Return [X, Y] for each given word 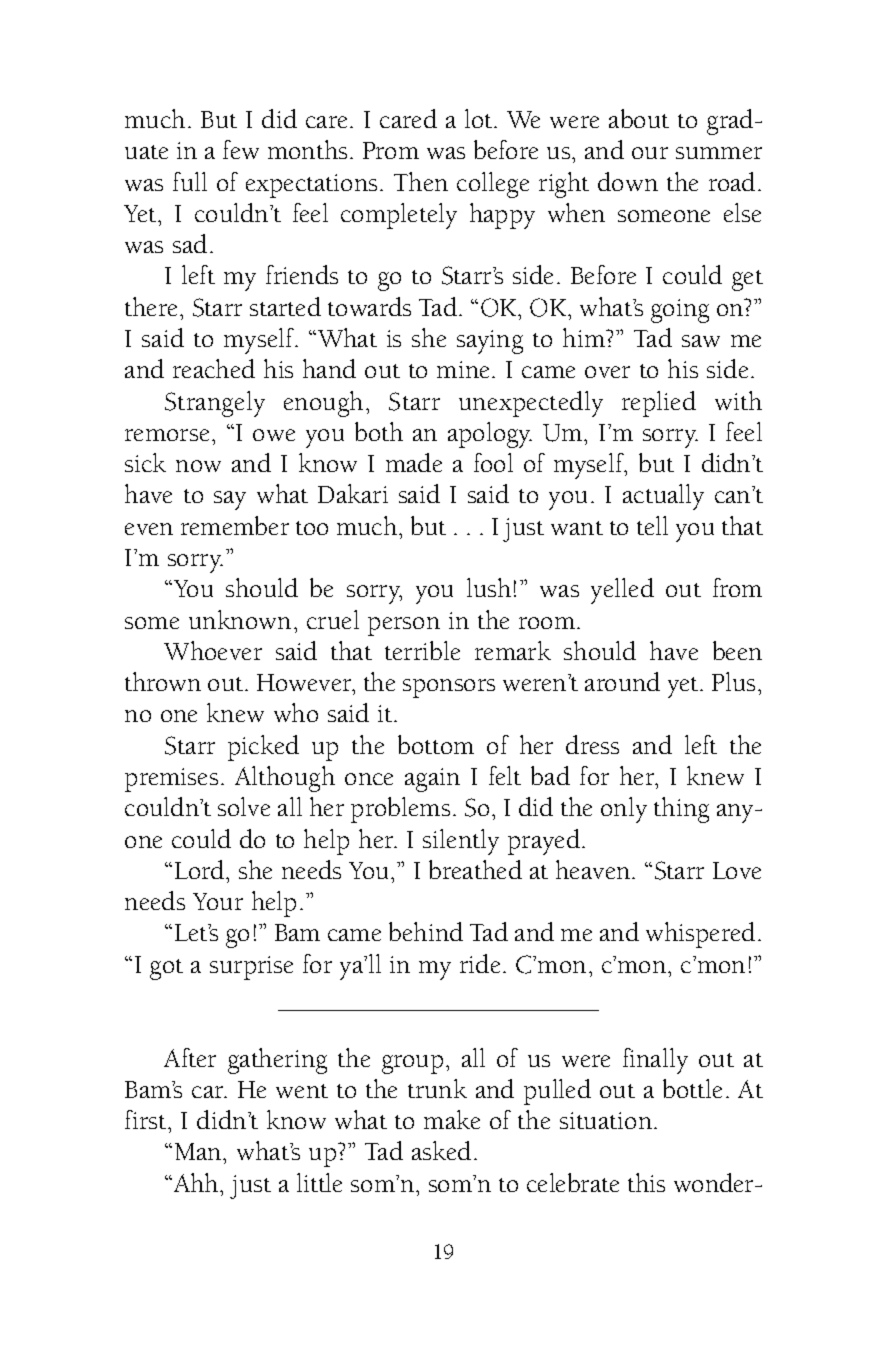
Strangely [215, 404]
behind [426, 931]
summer [719, 153]
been [737, 650]
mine [463, 369]
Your [218, 901]
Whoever [213, 650]
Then [421, 181]
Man [199, 1151]
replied [659, 404]
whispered [700, 935]
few [241, 149]
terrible [422, 650]
